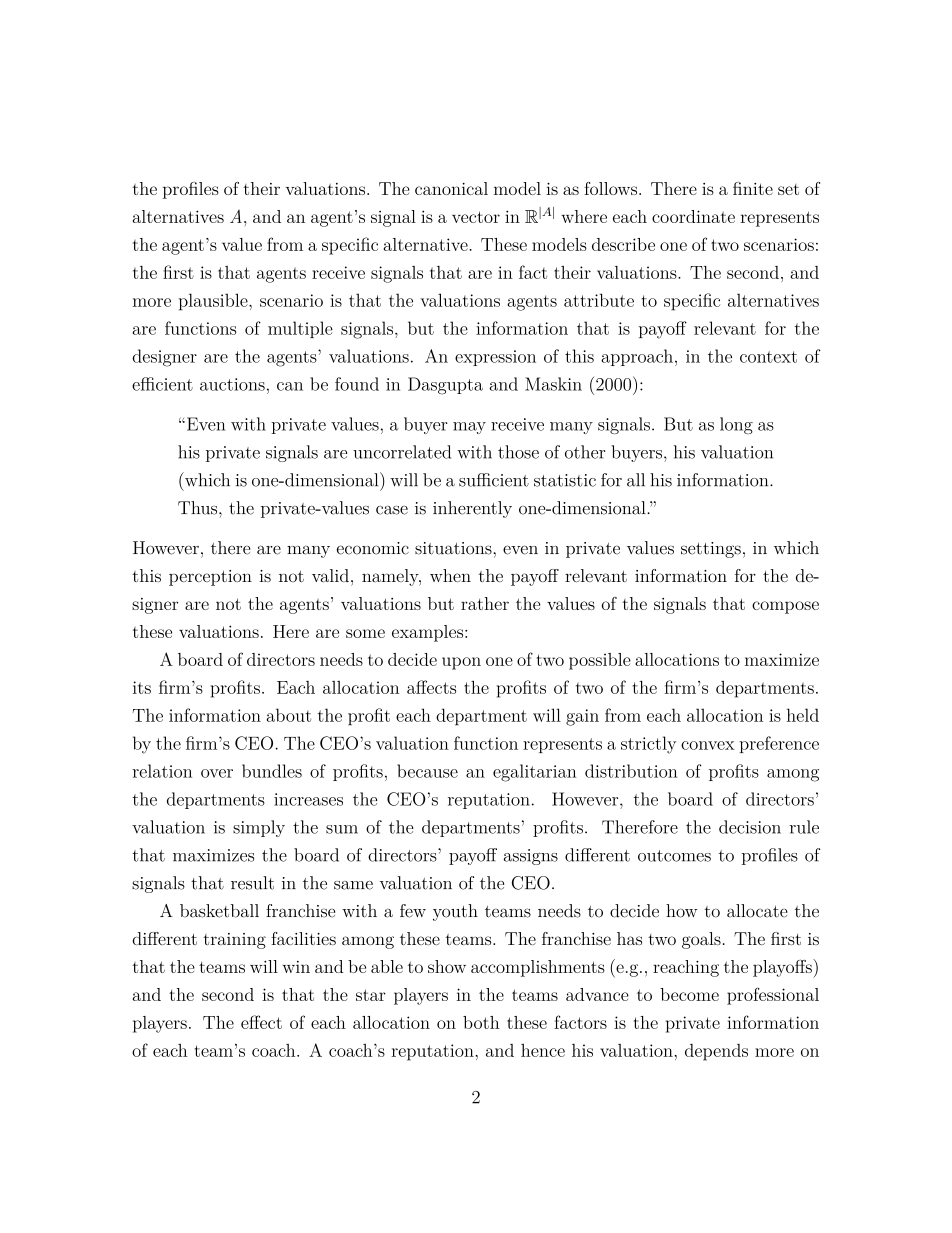  What do you see at coordinates (210, 578) in the image?
I see `perception` at bounding box center [210, 578].
